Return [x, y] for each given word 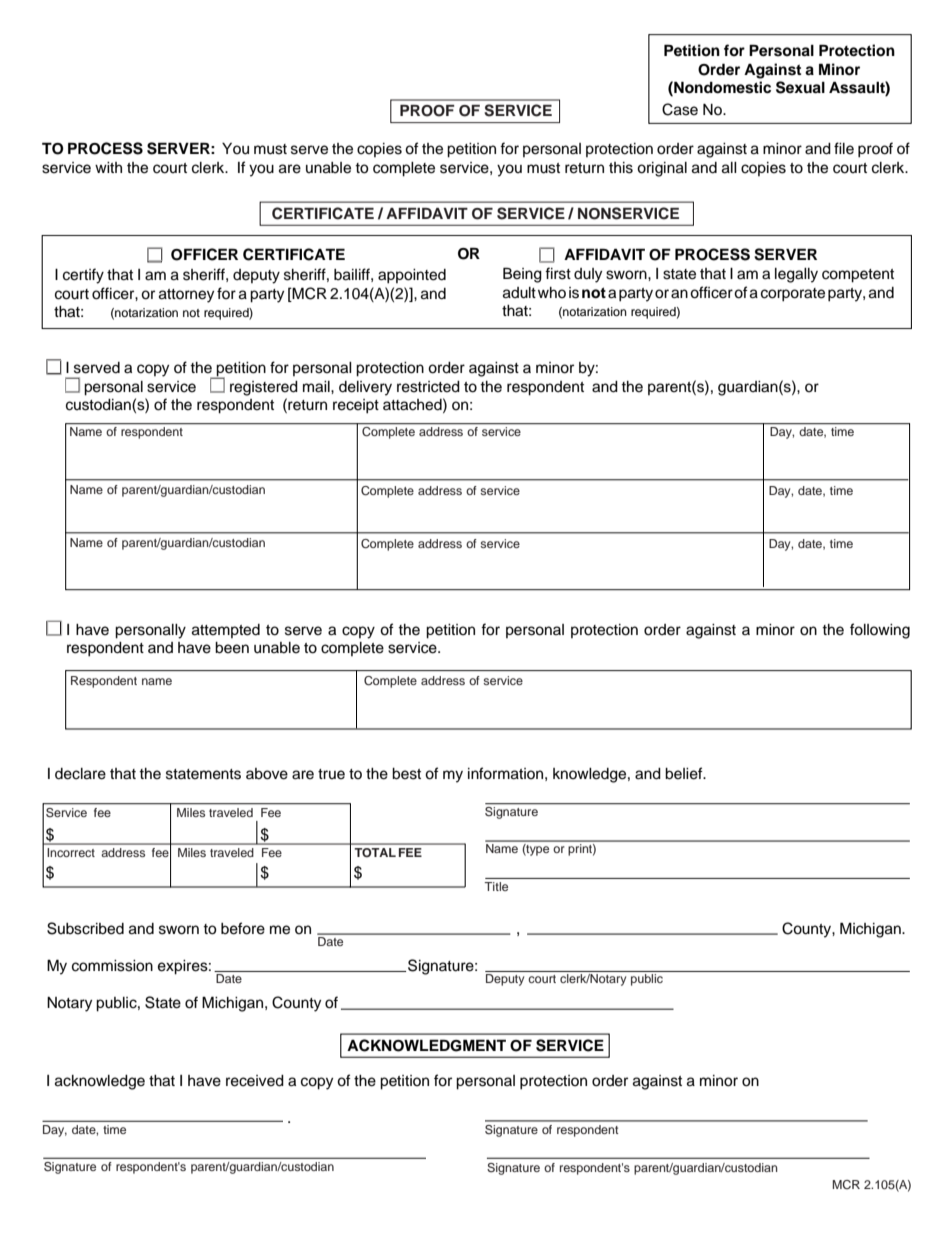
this [621, 168]
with [108, 167]
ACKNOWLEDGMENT [426, 1045]
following [880, 631]
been [232, 648]
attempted [226, 631]
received [255, 1081]
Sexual [800, 87]
